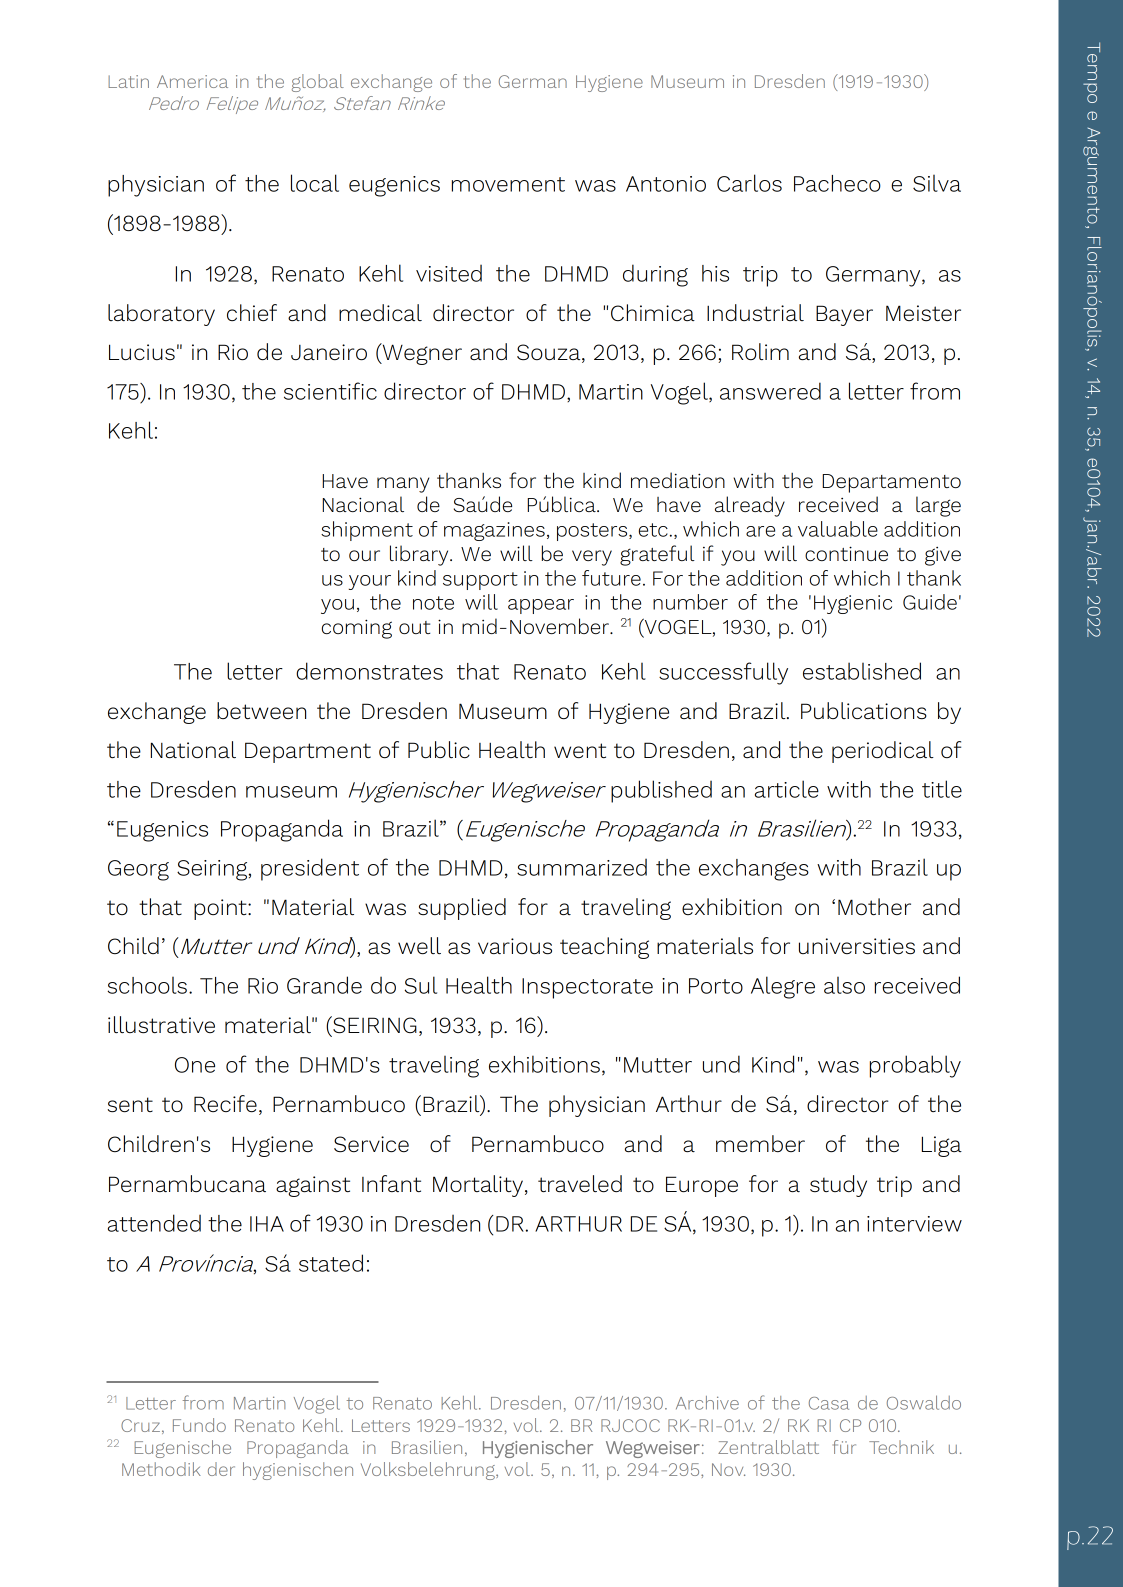 This document has width=1123, height=1587. Describe the element at coordinates (580, 1183) in the document. I see `traveled` at that location.
